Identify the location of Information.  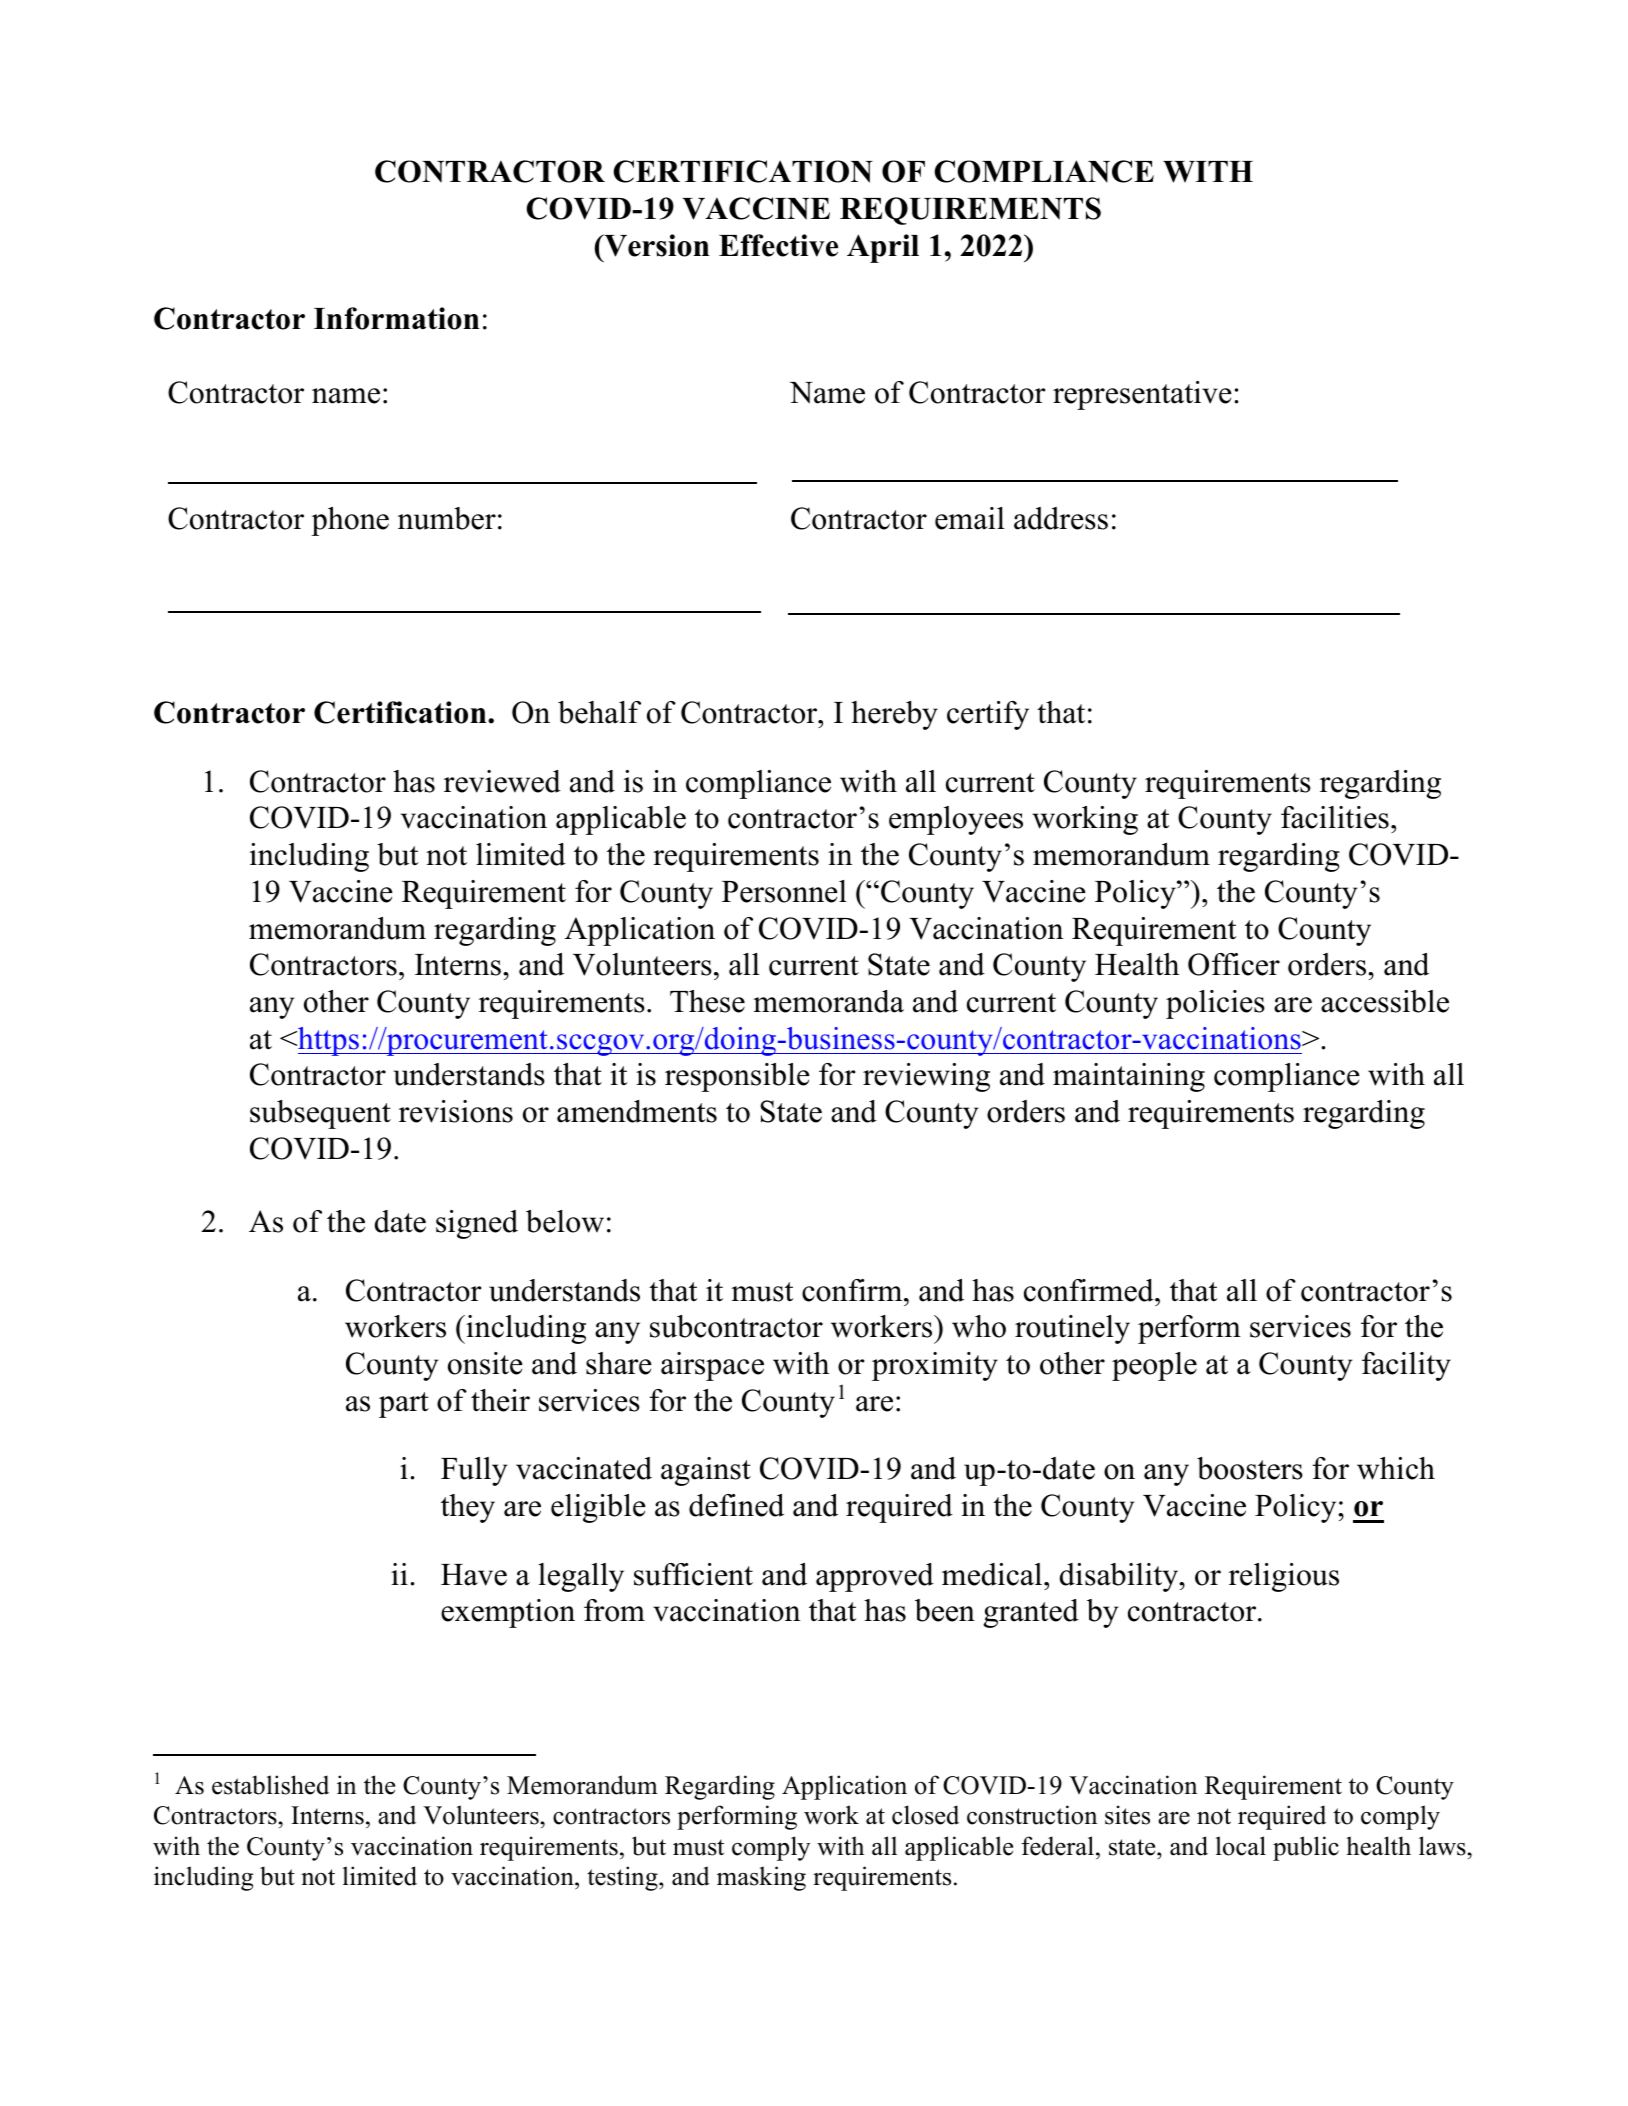
(396, 318).
